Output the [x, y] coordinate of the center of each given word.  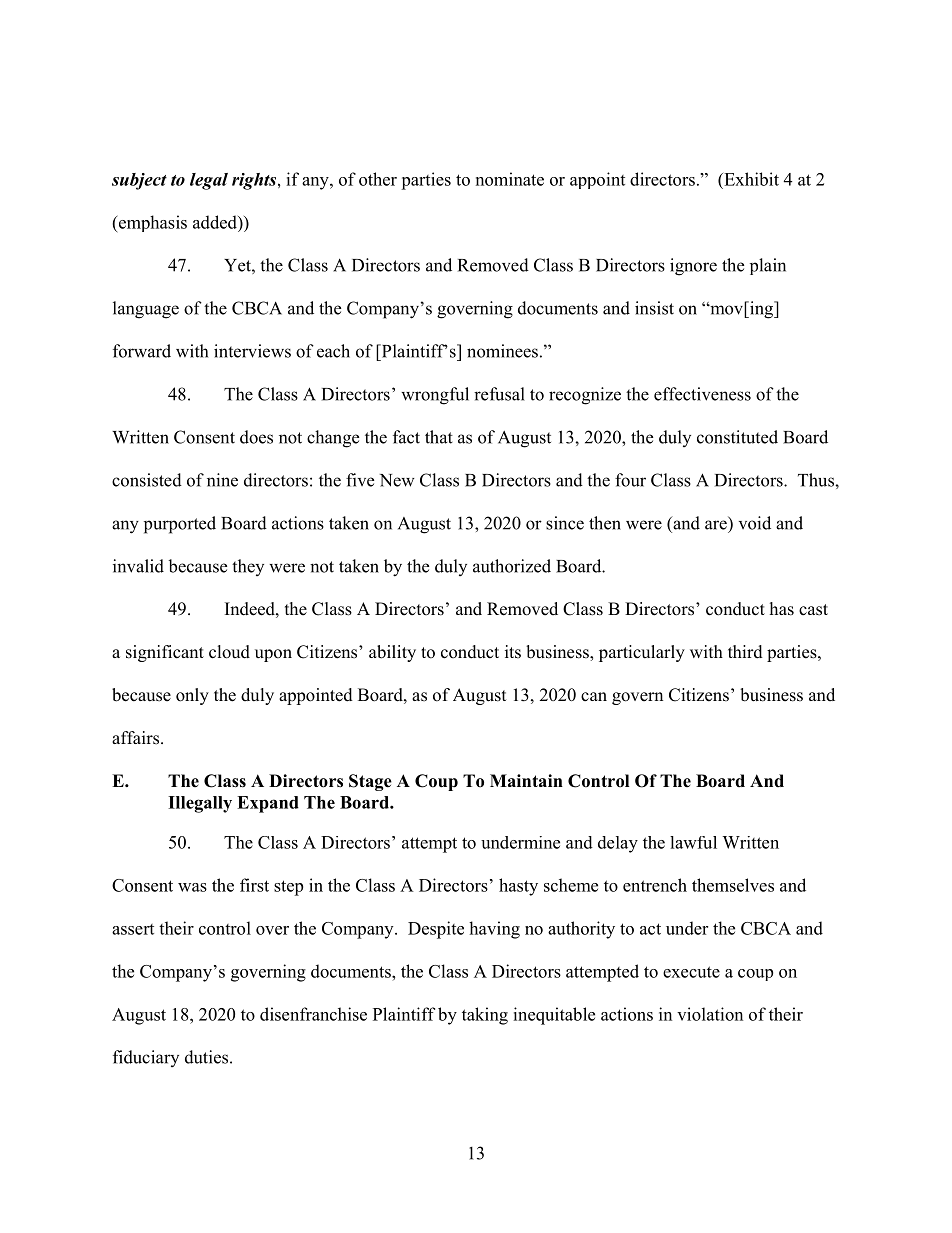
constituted [737, 437]
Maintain [526, 780]
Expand [268, 804]
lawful [693, 842]
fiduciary [146, 1058]
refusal [499, 394]
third [745, 652]
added [216, 222]
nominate [510, 179]
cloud [229, 652]
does [256, 437]
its [513, 652]
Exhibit [750, 179]
